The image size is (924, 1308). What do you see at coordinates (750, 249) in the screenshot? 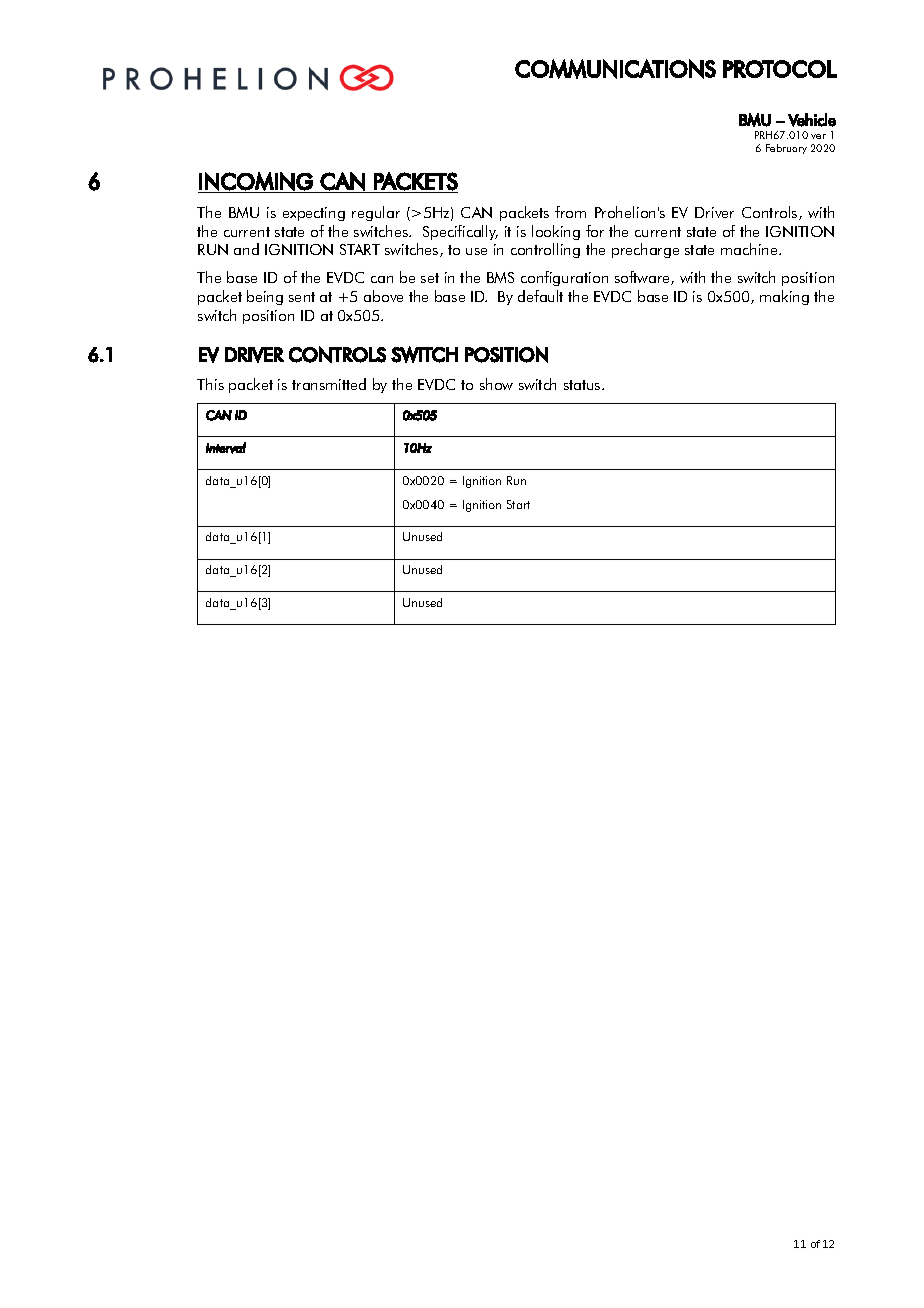
I see `machine` at bounding box center [750, 249].
